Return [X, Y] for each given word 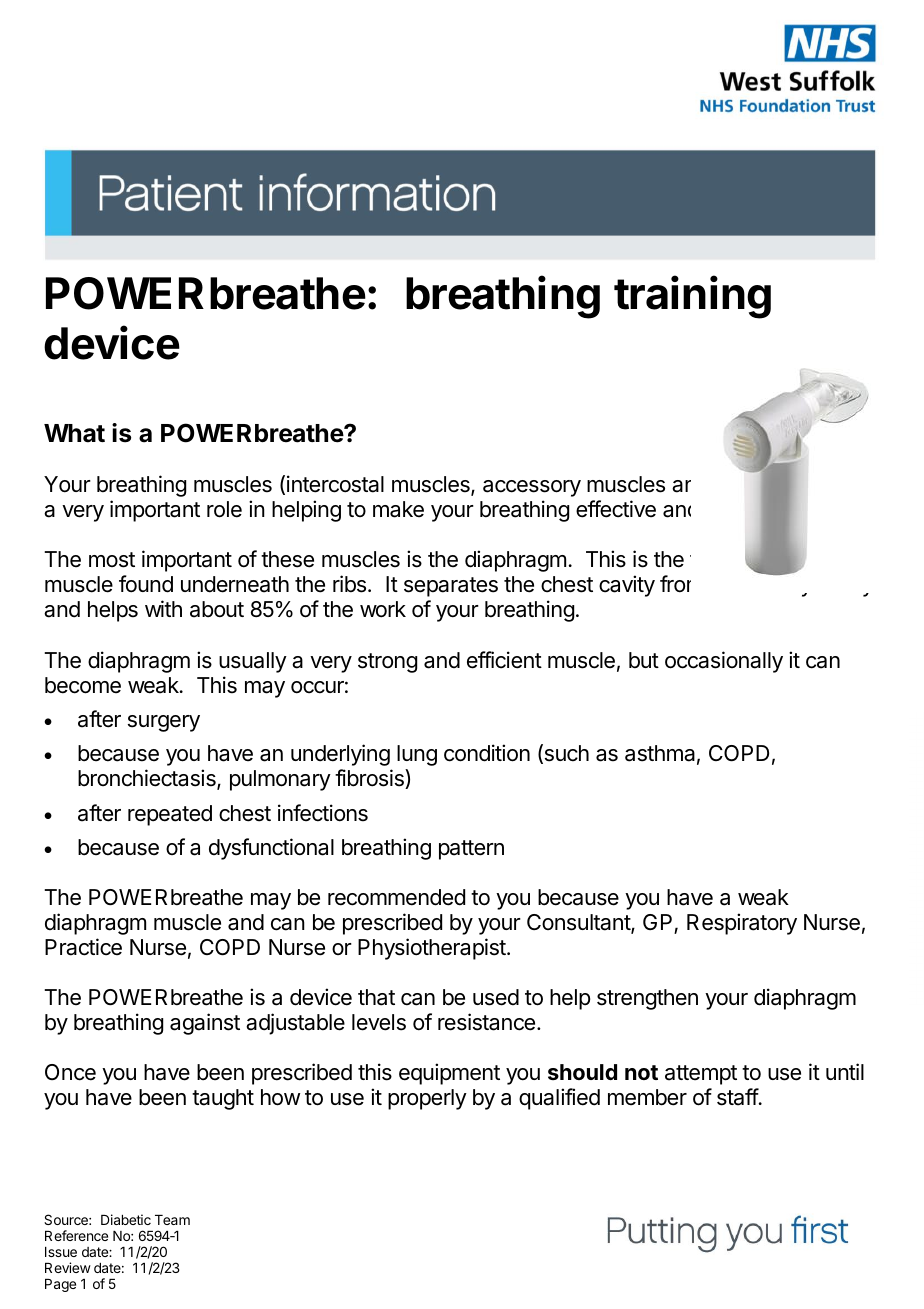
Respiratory [742, 924]
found [146, 584]
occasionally [724, 662]
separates [451, 587]
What [74, 433]
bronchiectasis [148, 779]
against [205, 1024]
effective [616, 509]
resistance [486, 1022]
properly [427, 1099]
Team [172, 1220]
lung [417, 755]
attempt [701, 1075]
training [692, 297]
